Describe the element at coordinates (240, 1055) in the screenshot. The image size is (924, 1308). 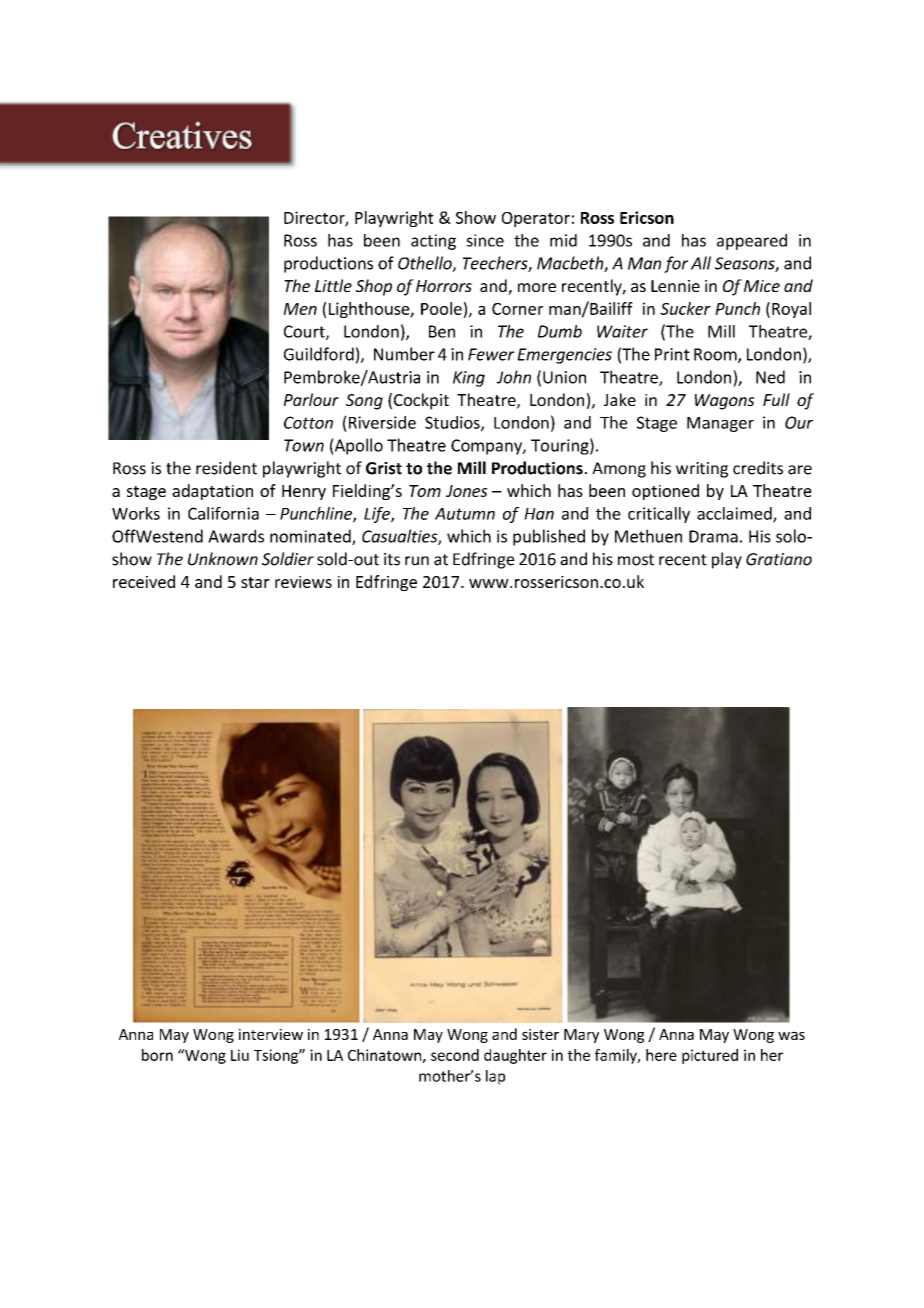
I see `Liu` at that location.
